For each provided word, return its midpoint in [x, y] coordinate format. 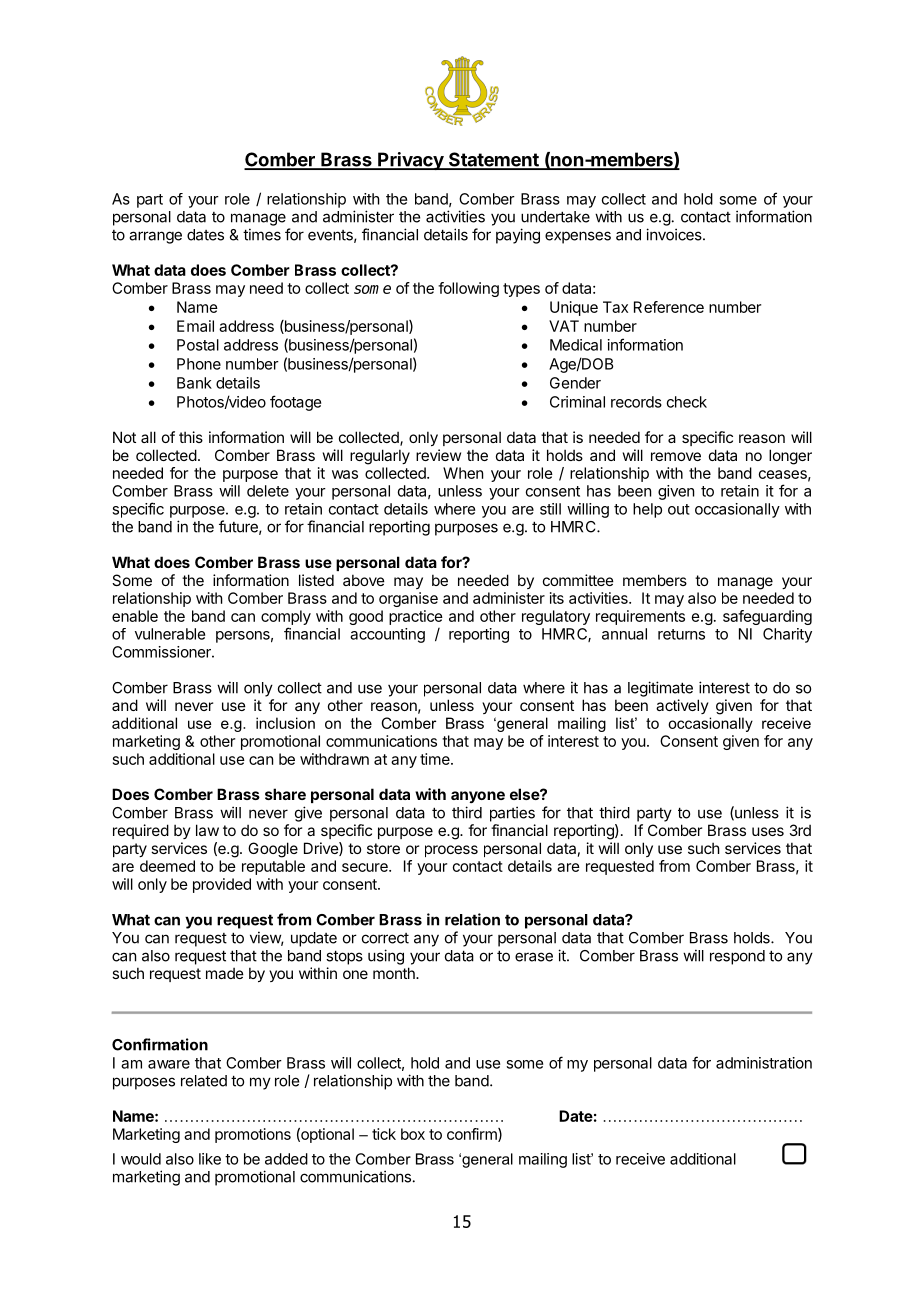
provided [222, 885]
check [687, 402]
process [451, 851]
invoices [675, 234]
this [191, 437]
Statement [493, 160]
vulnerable [170, 634]
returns [681, 634]
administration [764, 1063]
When [463, 473]
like [210, 1159]
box [413, 1134]
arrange [155, 237]
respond [737, 957]
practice [416, 617]
